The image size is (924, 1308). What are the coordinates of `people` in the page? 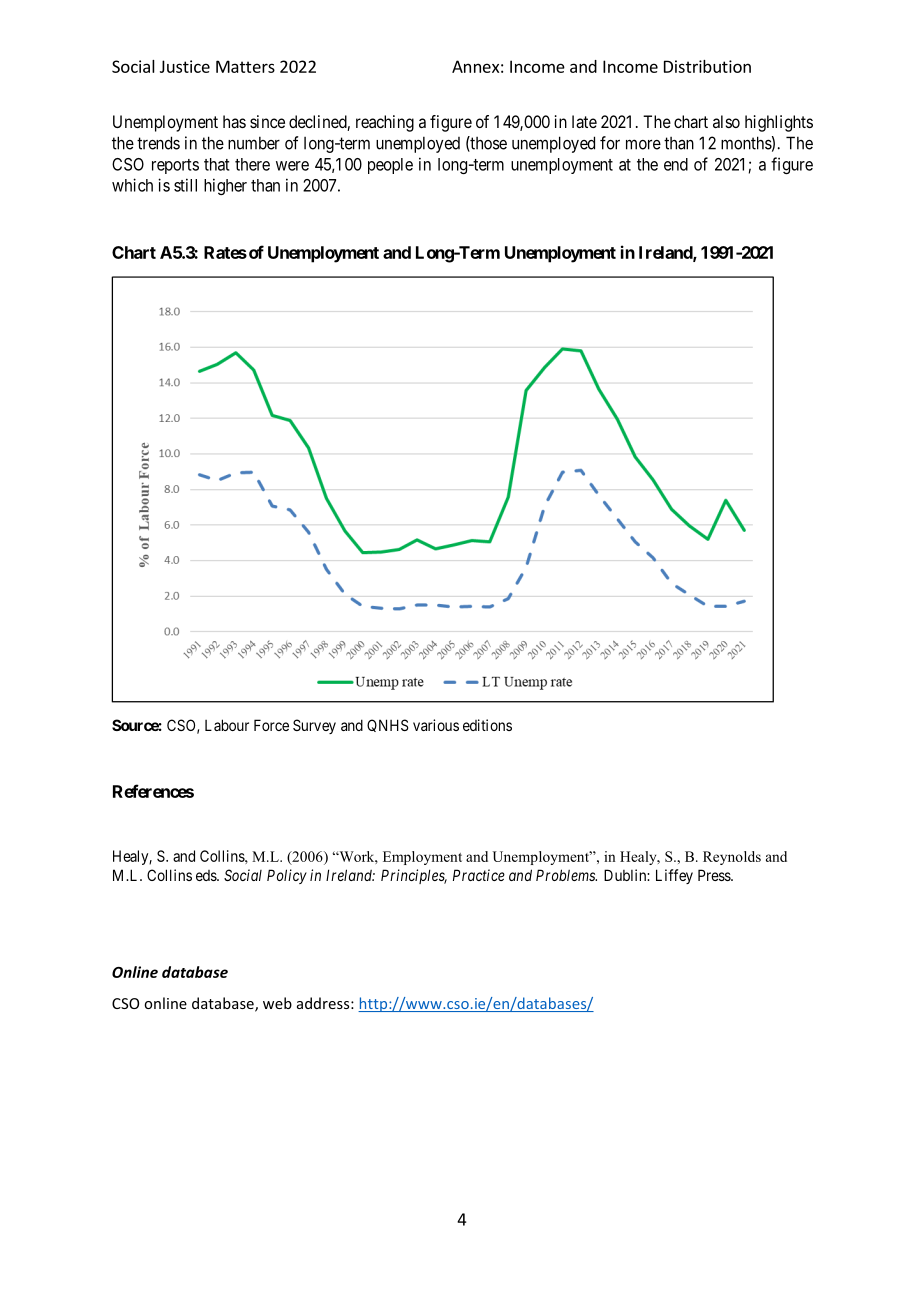 It's located at (390, 166).
